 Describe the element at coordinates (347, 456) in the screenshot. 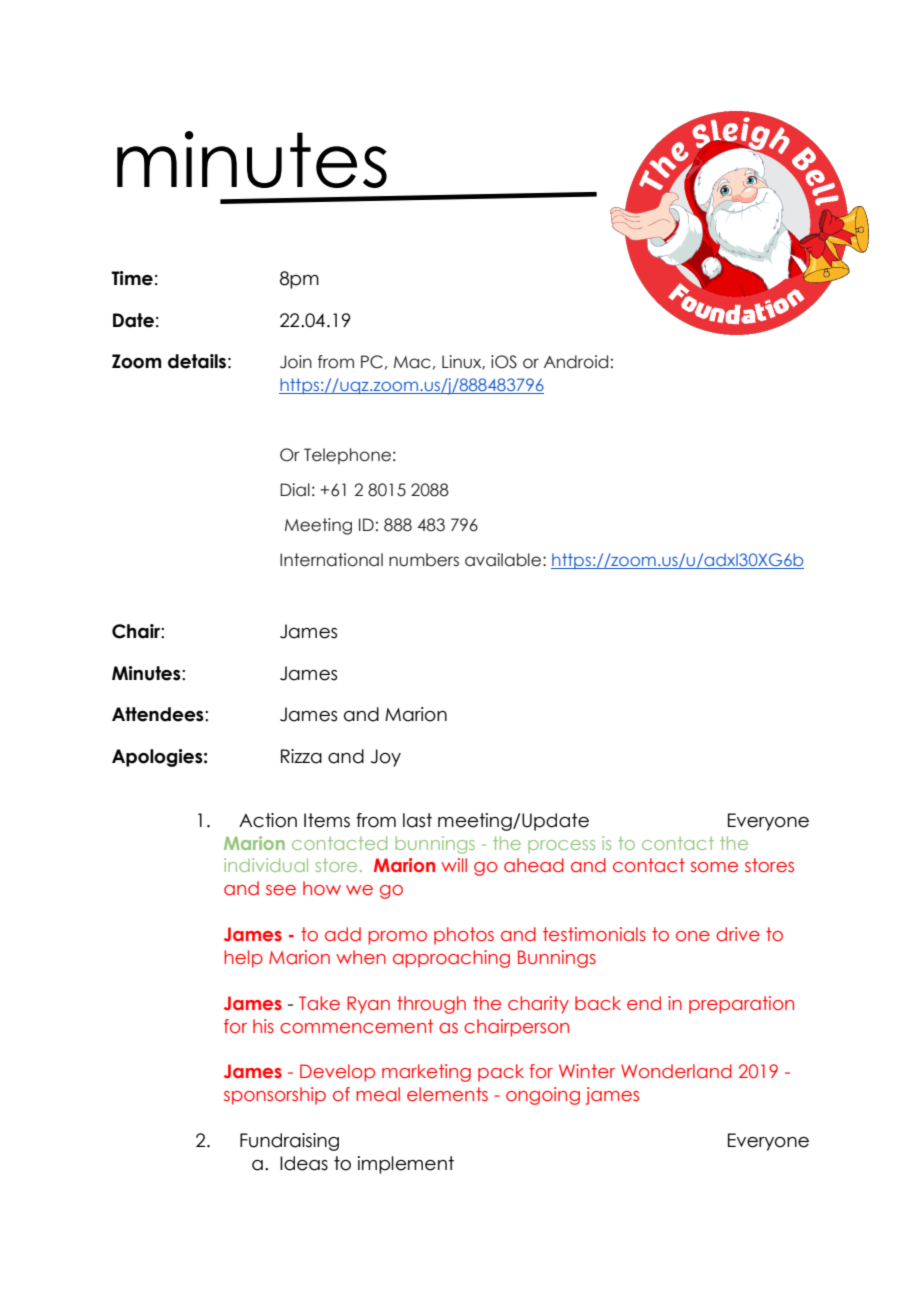

I see `Telephone` at that location.
